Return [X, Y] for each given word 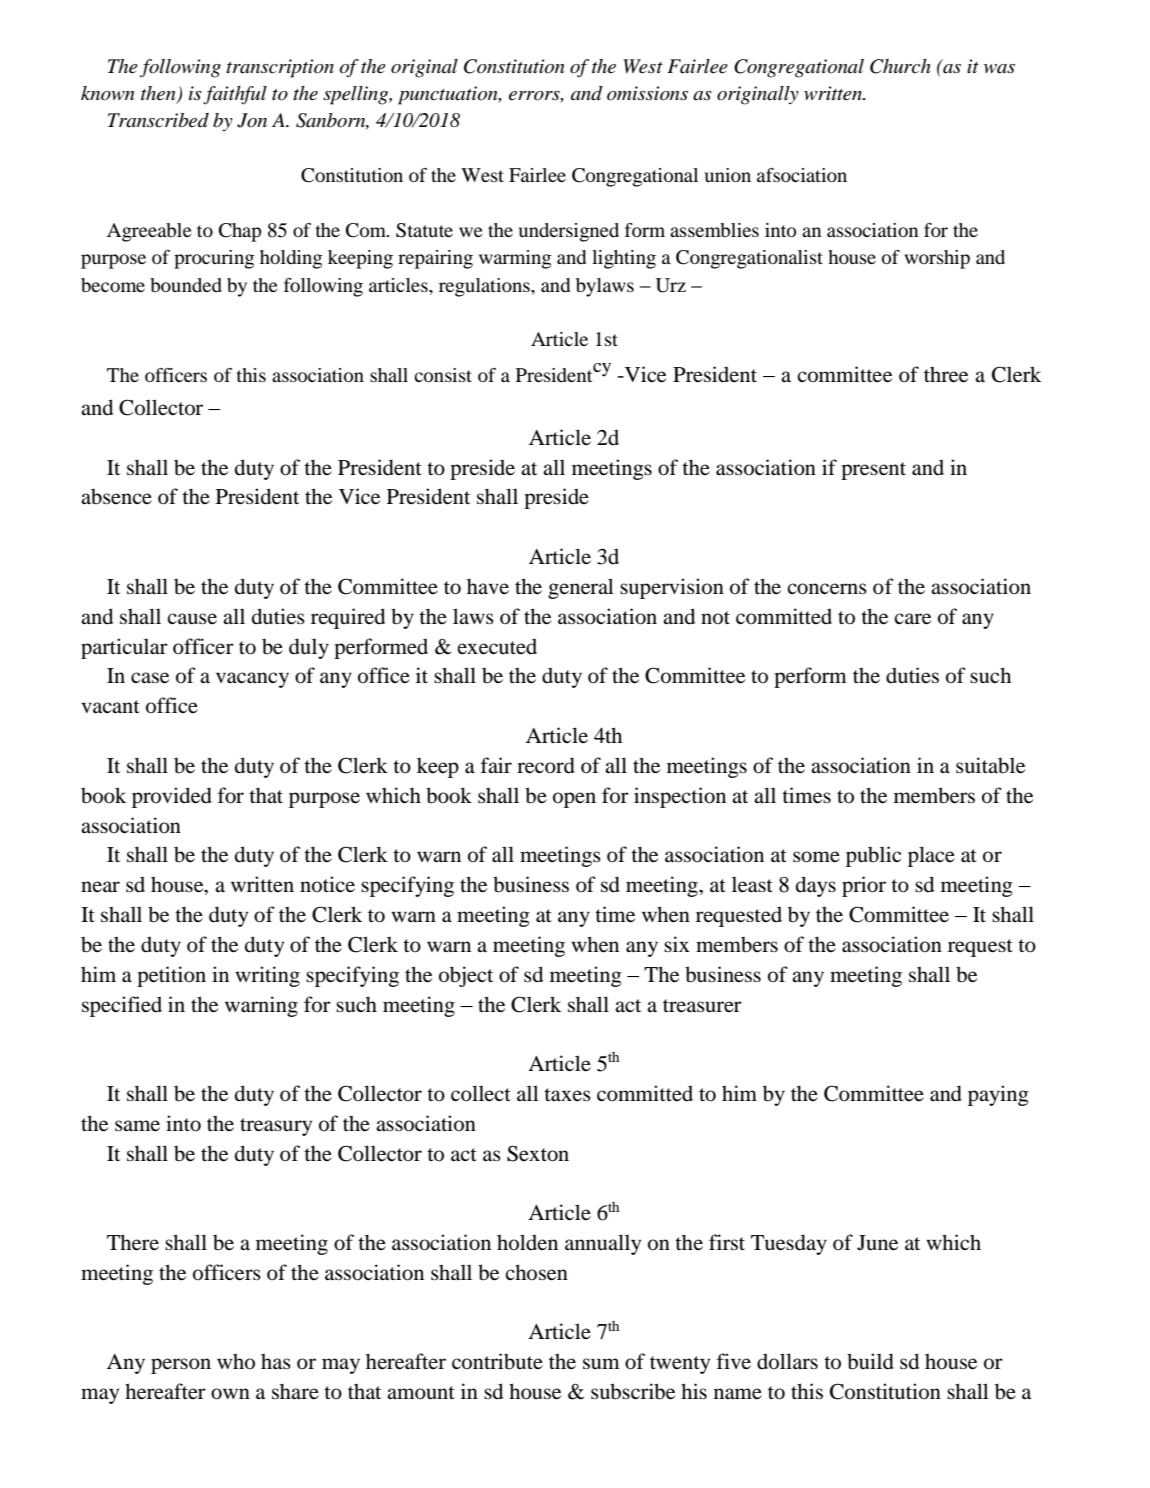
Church [900, 66]
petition [171, 976]
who [236, 1361]
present [873, 471]
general [581, 588]
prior [864, 886]
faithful [235, 95]
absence [116, 497]
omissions [647, 93]
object [466, 976]
